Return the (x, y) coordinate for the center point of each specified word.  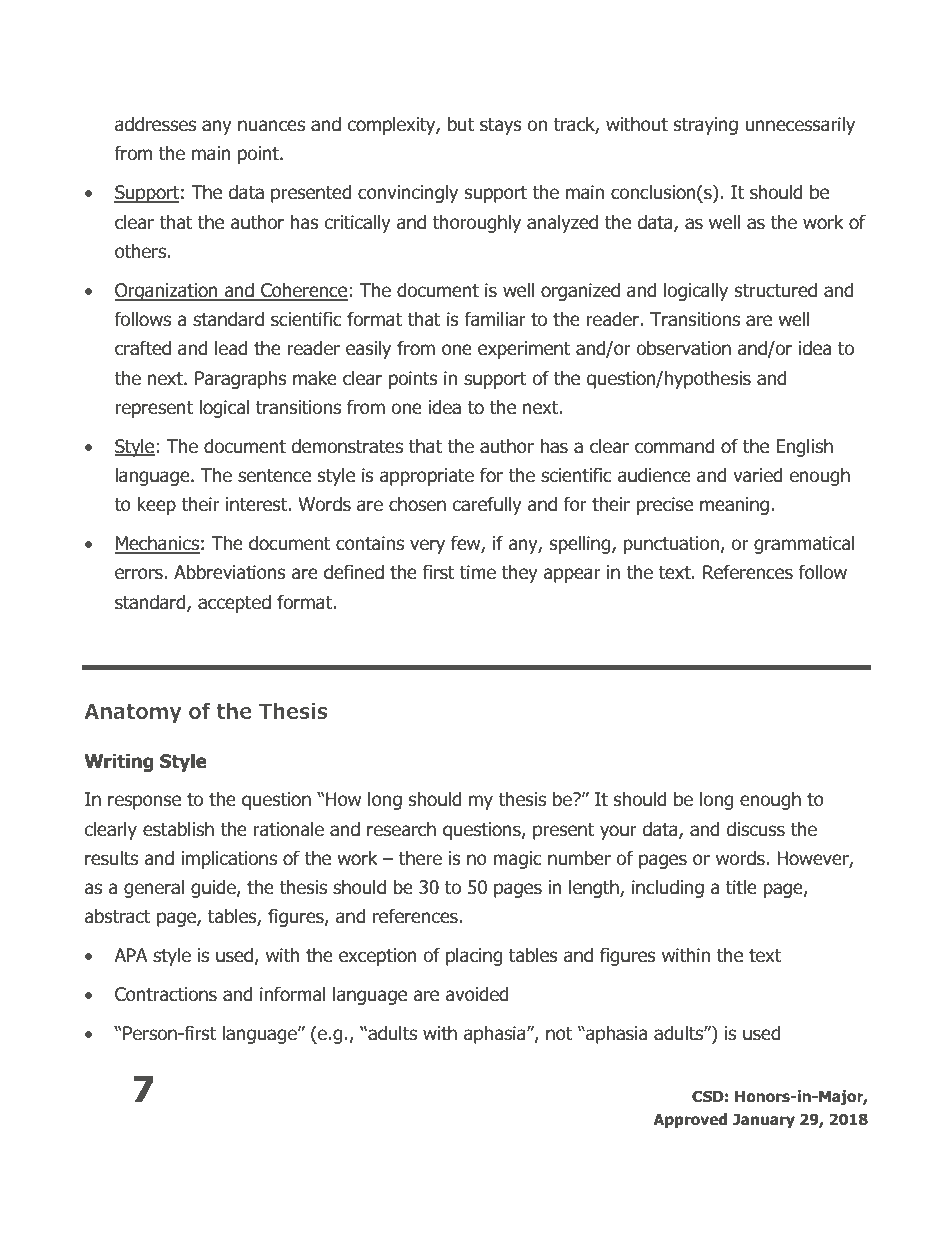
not (559, 1034)
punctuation (671, 545)
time (478, 572)
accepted (234, 604)
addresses (155, 124)
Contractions (166, 994)
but (461, 124)
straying (706, 126)
